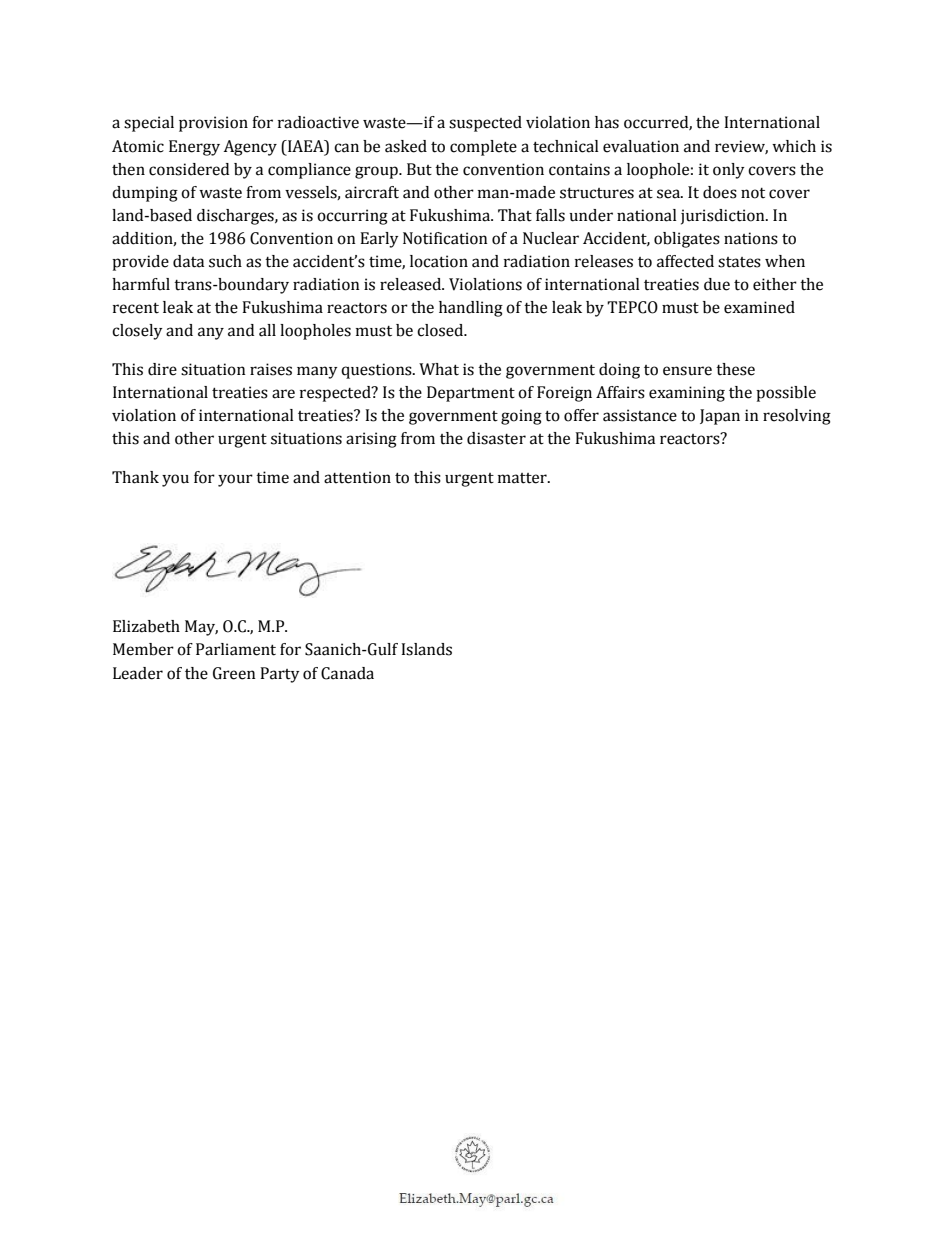  Describe the element at coordinates (641, 146) in the image. I see `evaluation` at that location.
